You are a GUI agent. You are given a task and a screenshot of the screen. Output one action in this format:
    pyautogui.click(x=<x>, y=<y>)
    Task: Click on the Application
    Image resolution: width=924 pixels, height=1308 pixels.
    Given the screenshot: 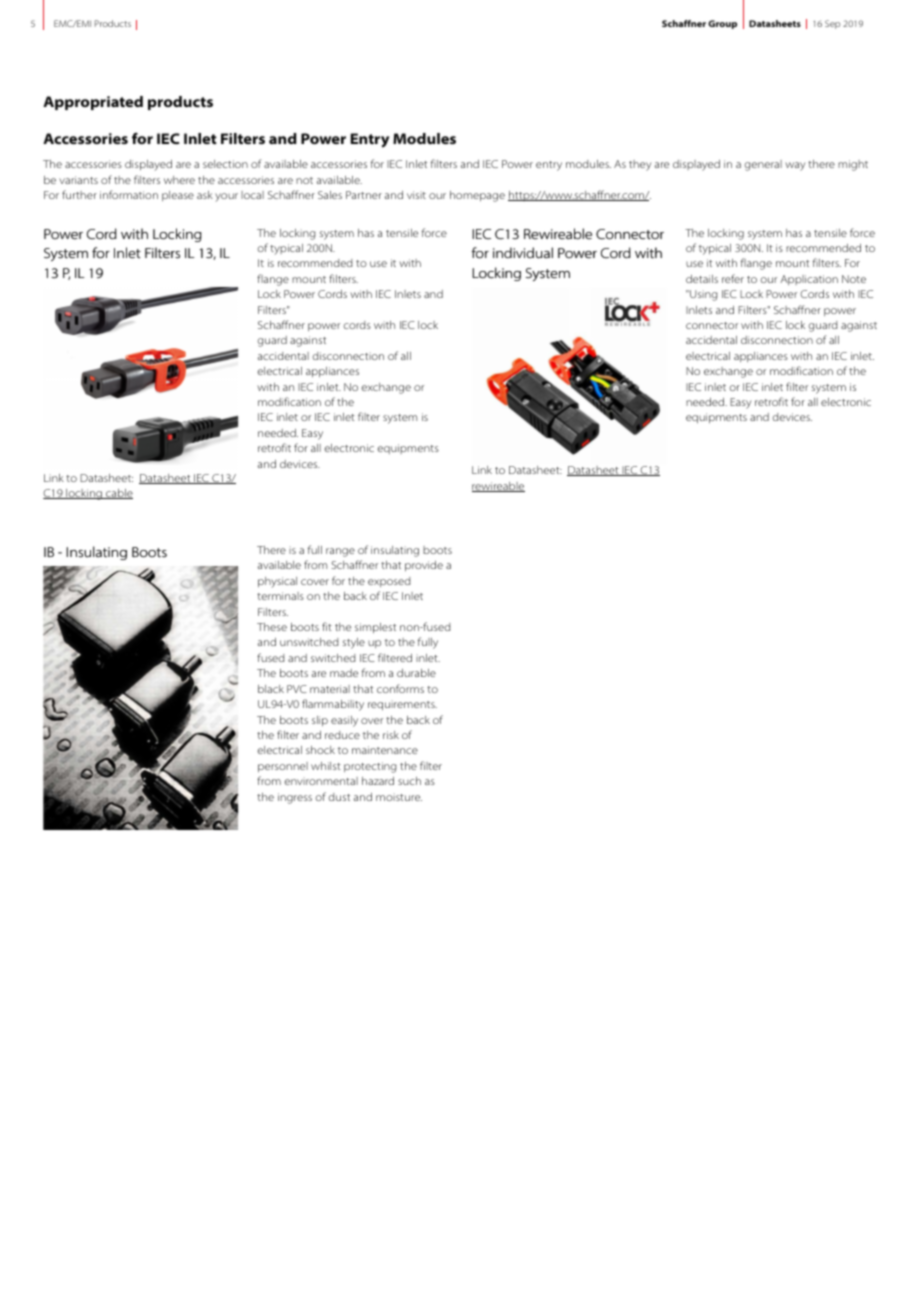 What is the action you would take?
    pyautogui.click(x=809, y=280)
